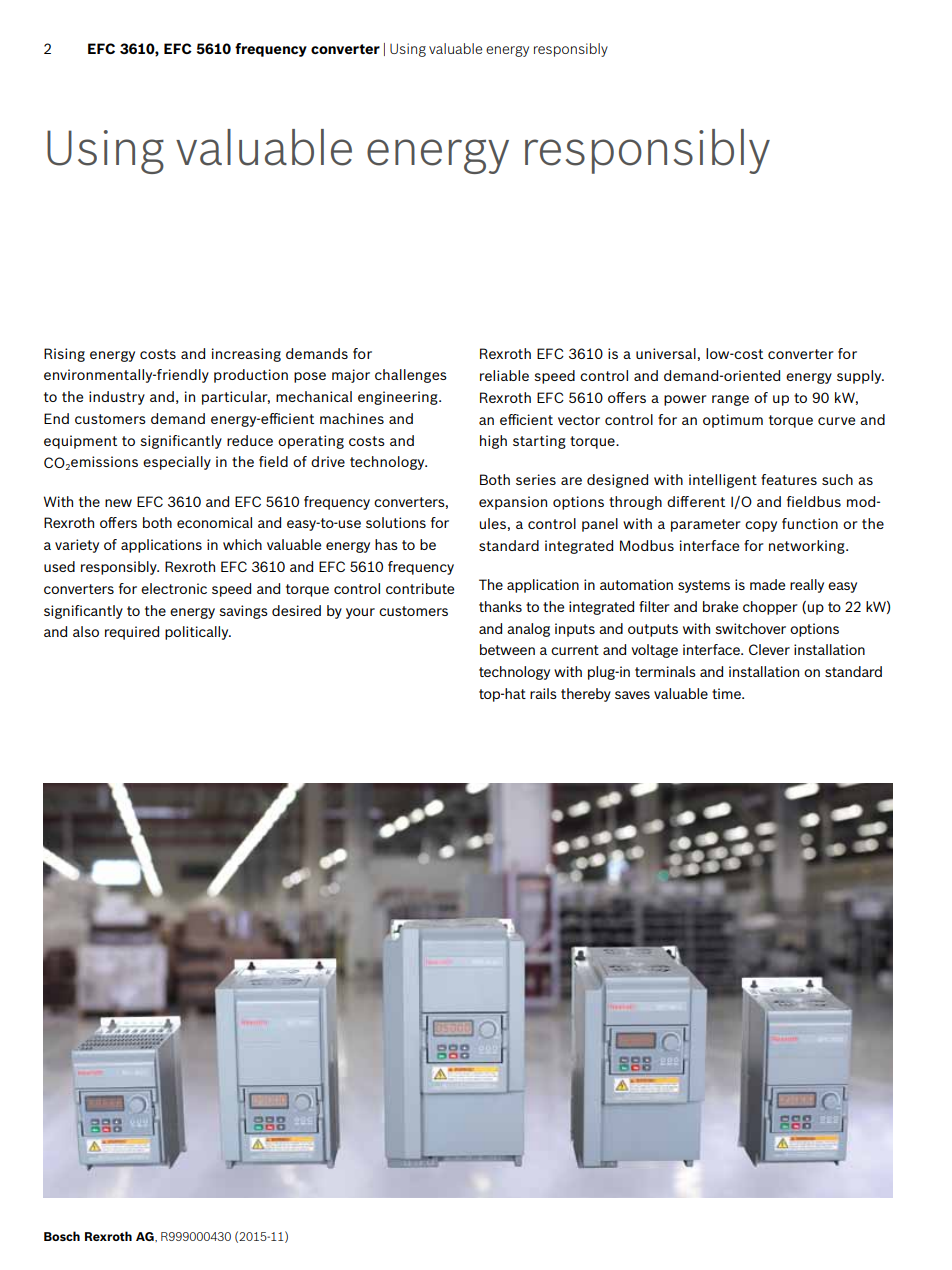 The width and height of the document is (952, 1270). I want to click on rails, so click(543, 693).
